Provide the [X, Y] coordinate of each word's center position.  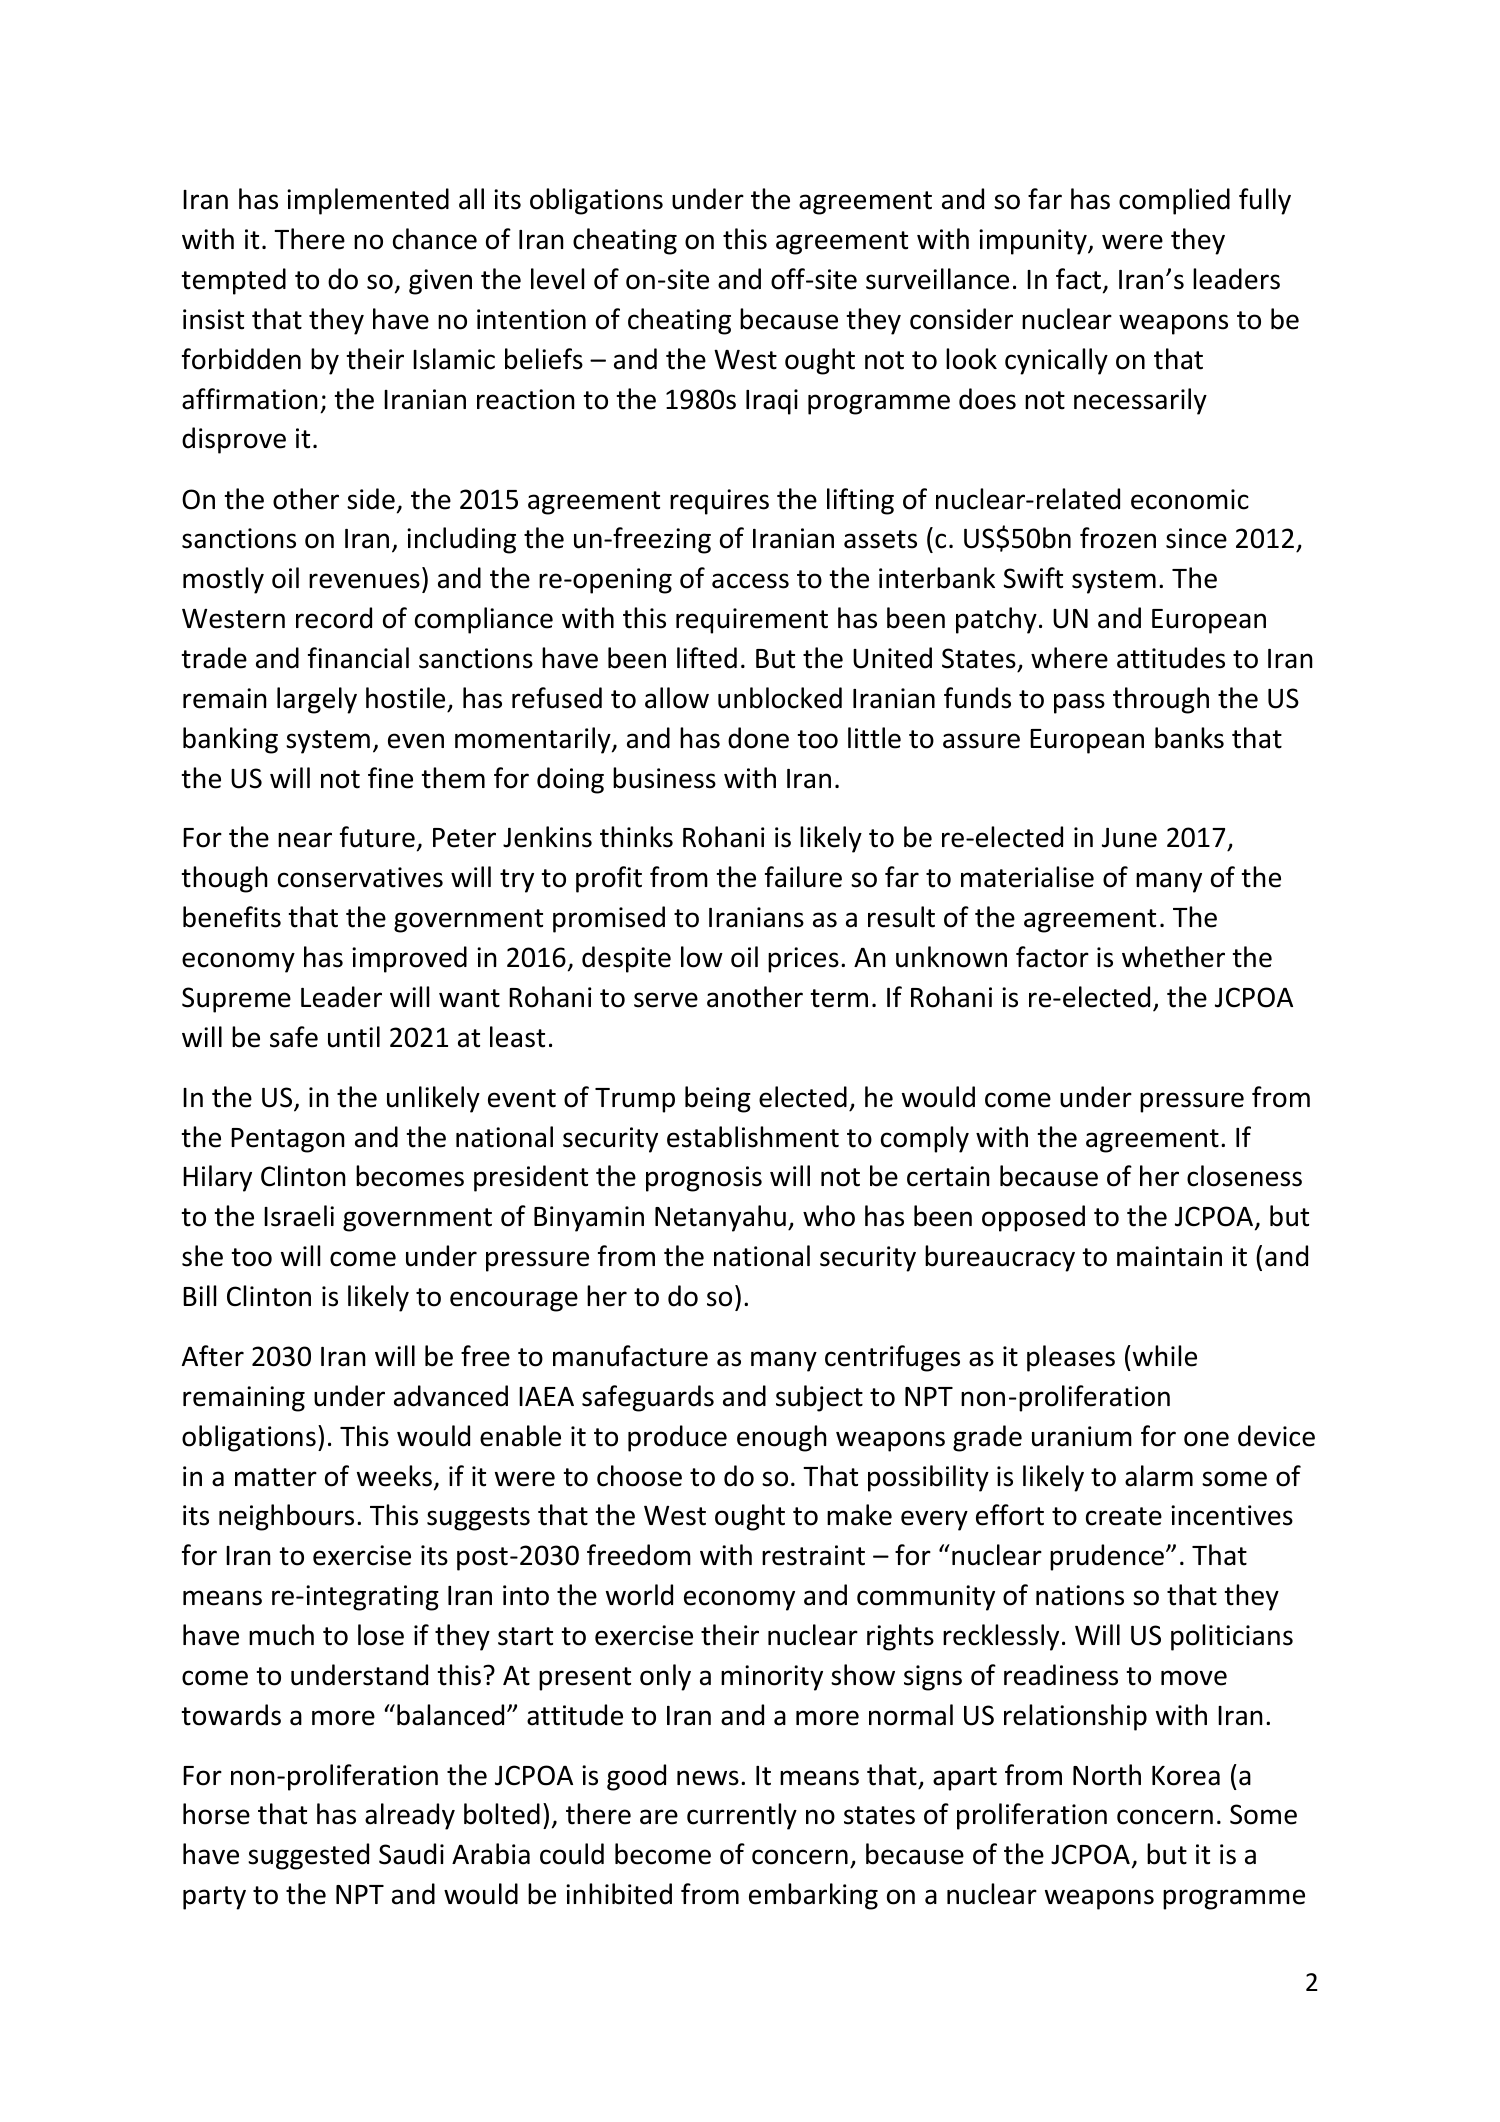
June [1129, 838]
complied [1174, 201]
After [213, 1356]
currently [742, 1816]
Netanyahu [720, 1218]
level [557, 279]
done [758, 738]
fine [390, 778]
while [1165, 1356]
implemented [368, 201]
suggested [308, 1856]
